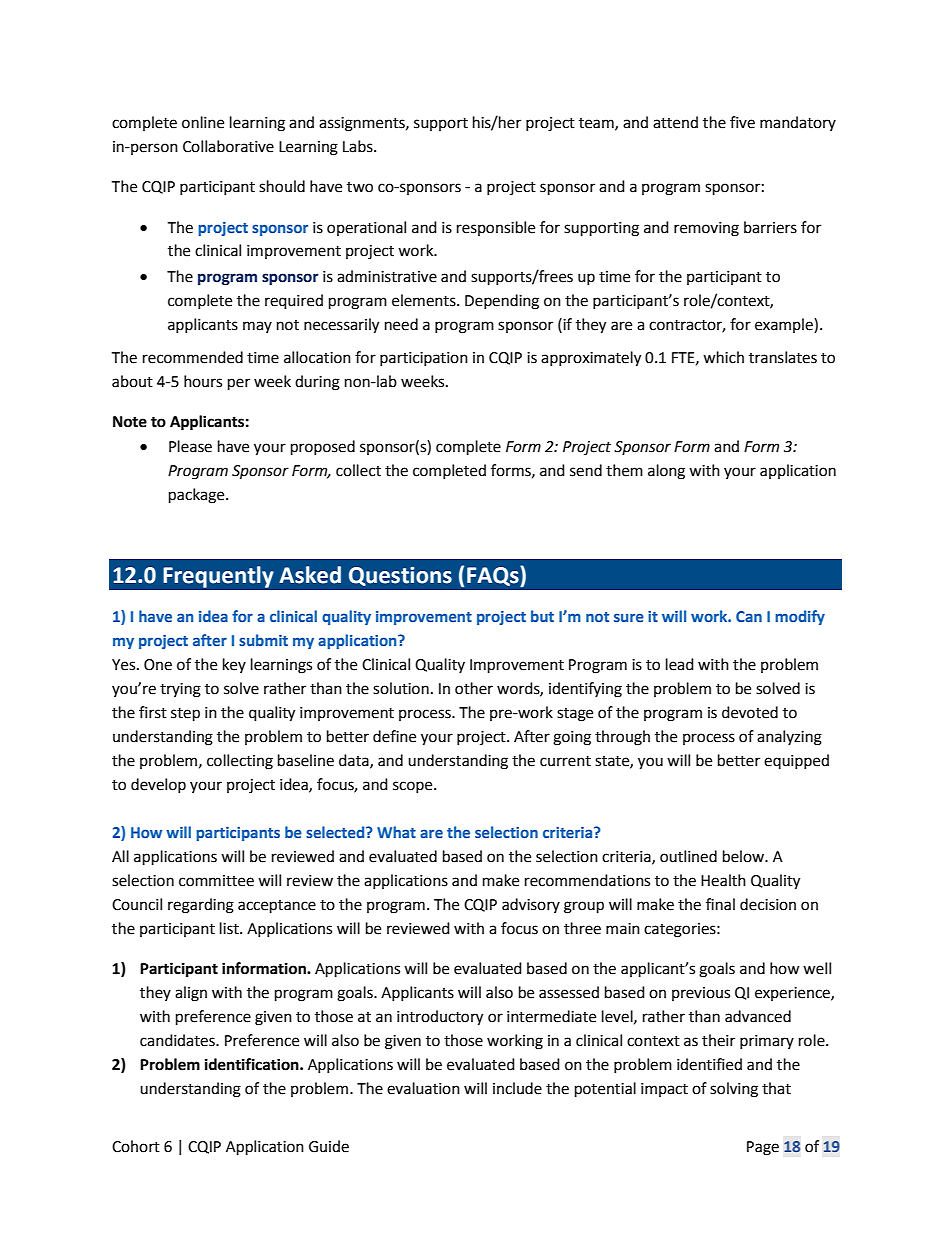 The height and width of the document is (1233, 952). What do you see at coordinates (496, 228) in the document?
I see `responsible` at bounding box center [496, 228].
